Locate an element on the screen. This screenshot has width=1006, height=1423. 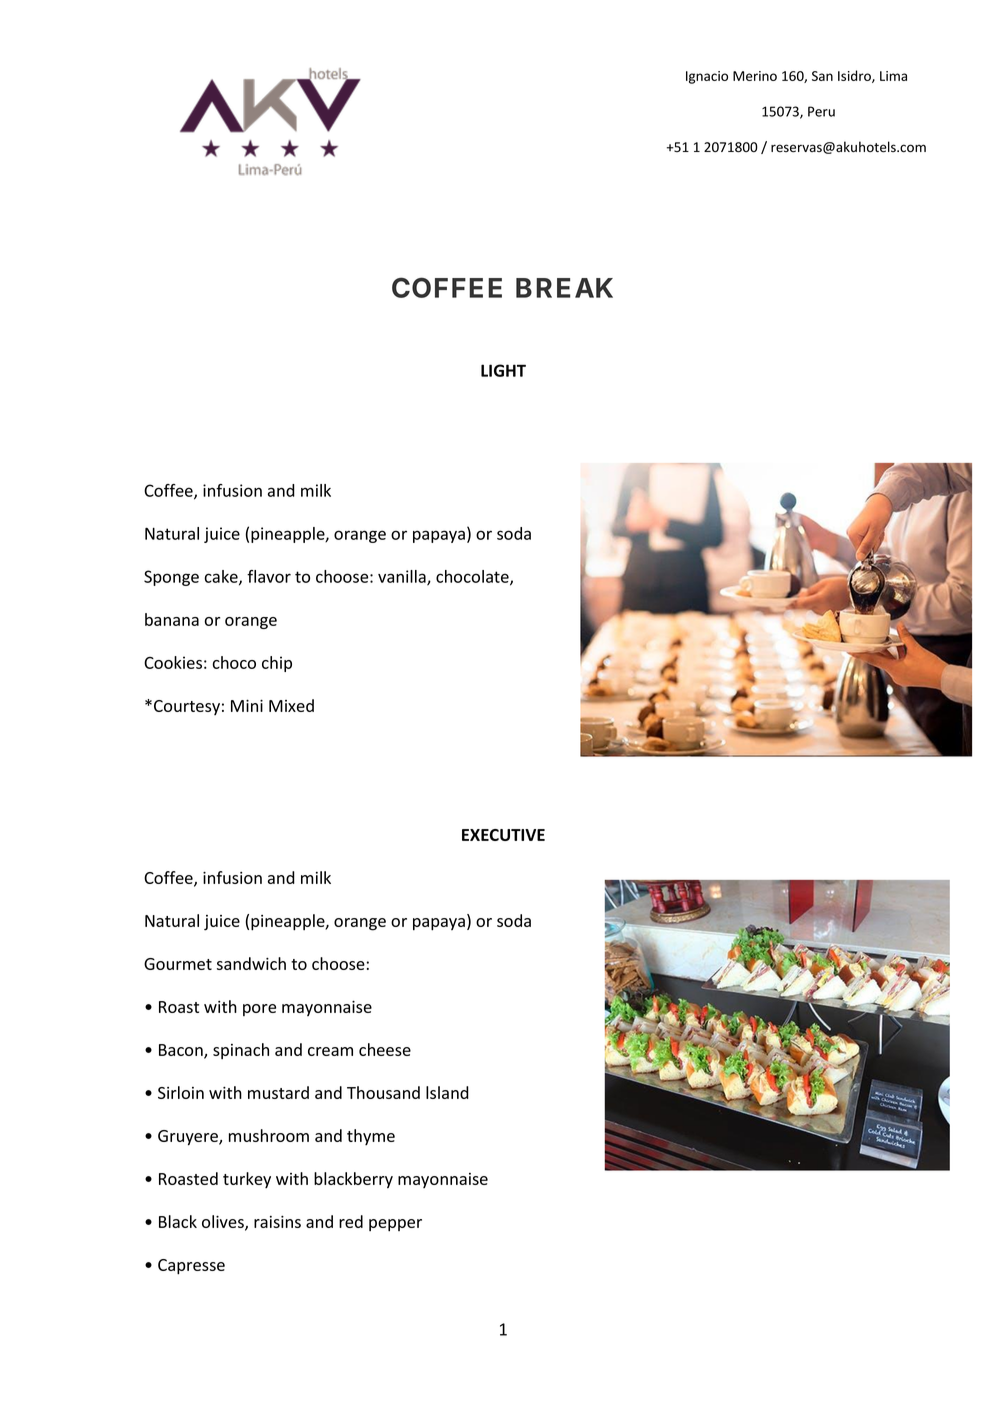
LIGHT is located at coordinates (503, 370).
